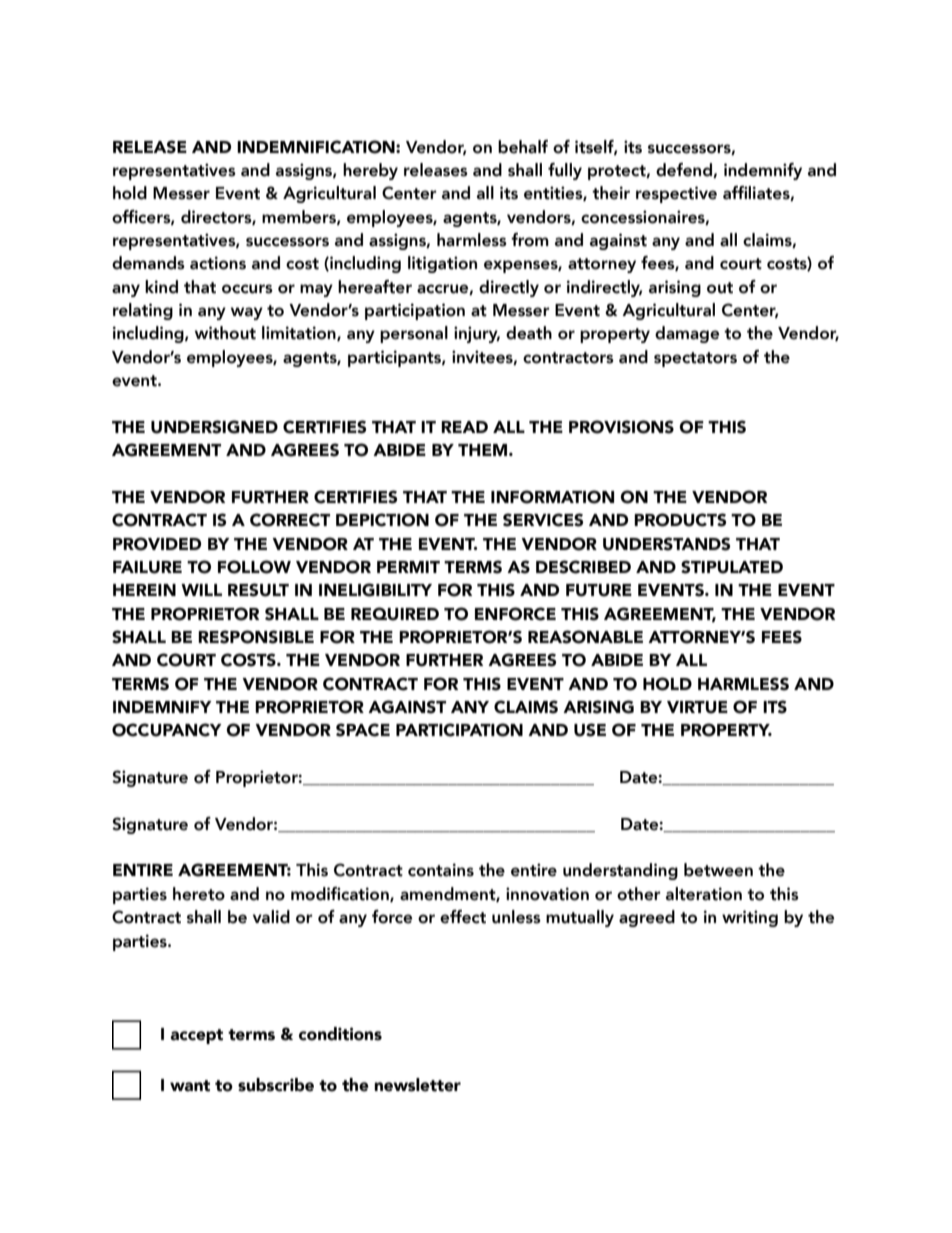 The height and width of the document is (1233, 952). I want to click on respective, so click(676, 194).
